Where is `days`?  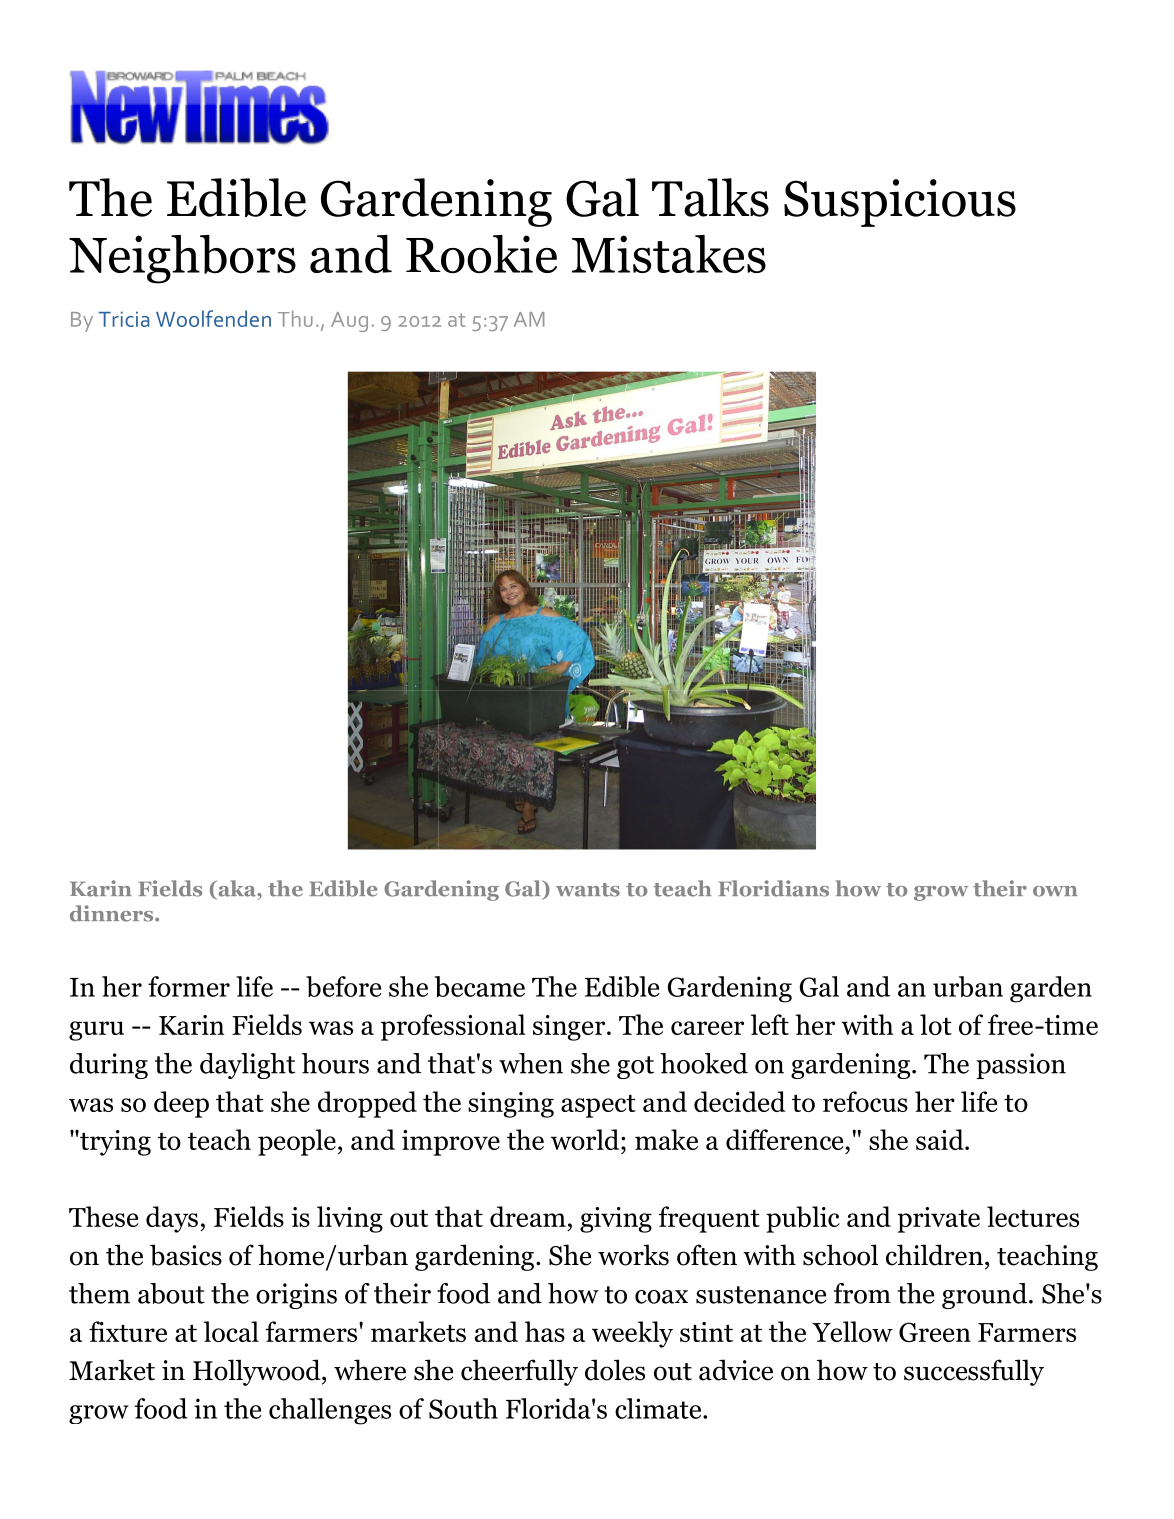 days is located at coordinates (172, 1219).
